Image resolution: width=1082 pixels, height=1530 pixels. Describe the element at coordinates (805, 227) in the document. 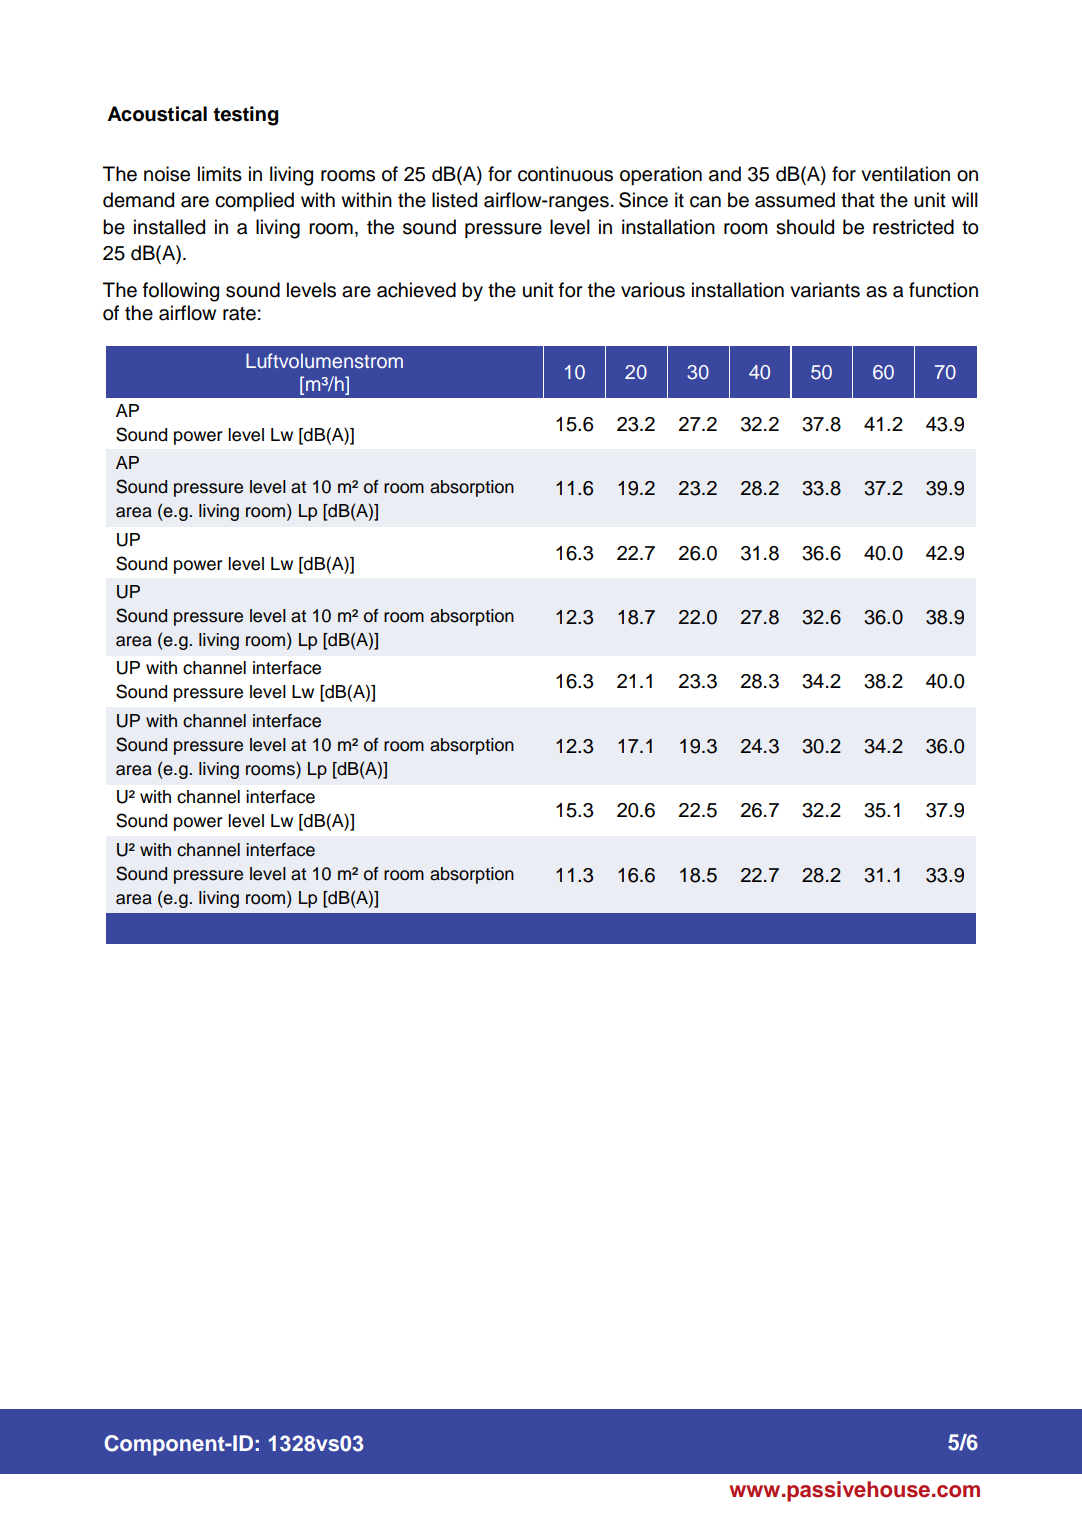

I see `should` at that location.
